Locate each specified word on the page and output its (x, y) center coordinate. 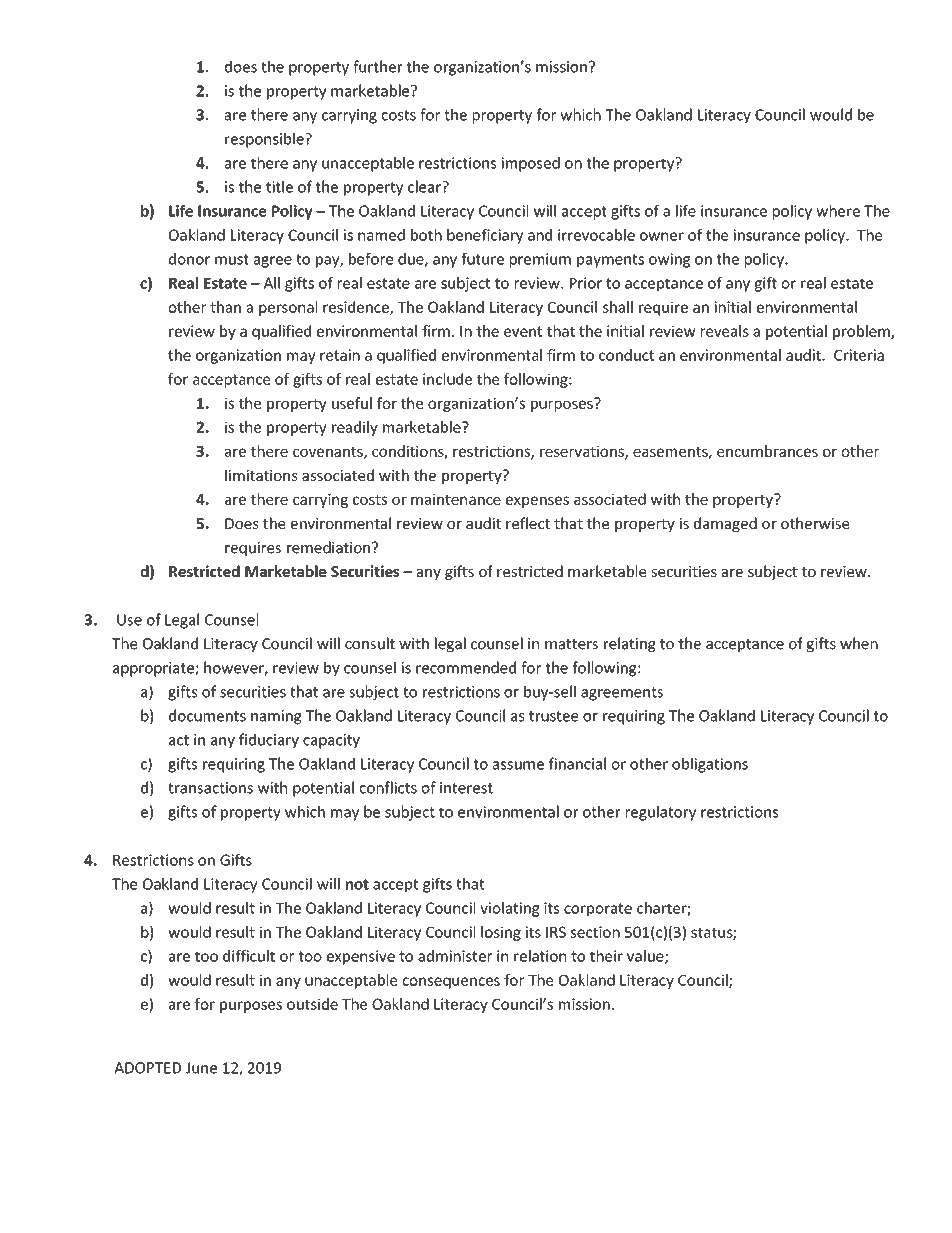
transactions (210, 788)
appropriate (154, 669)
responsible (265, 140)
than (225, 307)
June (201, 1068)
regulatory (661, 813)
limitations (261, 475)
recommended (466, 667)
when (859, 643)
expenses (537, 502)
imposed (530, 164)
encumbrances (767, 451)
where (838, 211)
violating (510, 909)
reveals (725, 331)
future (482, 258)
